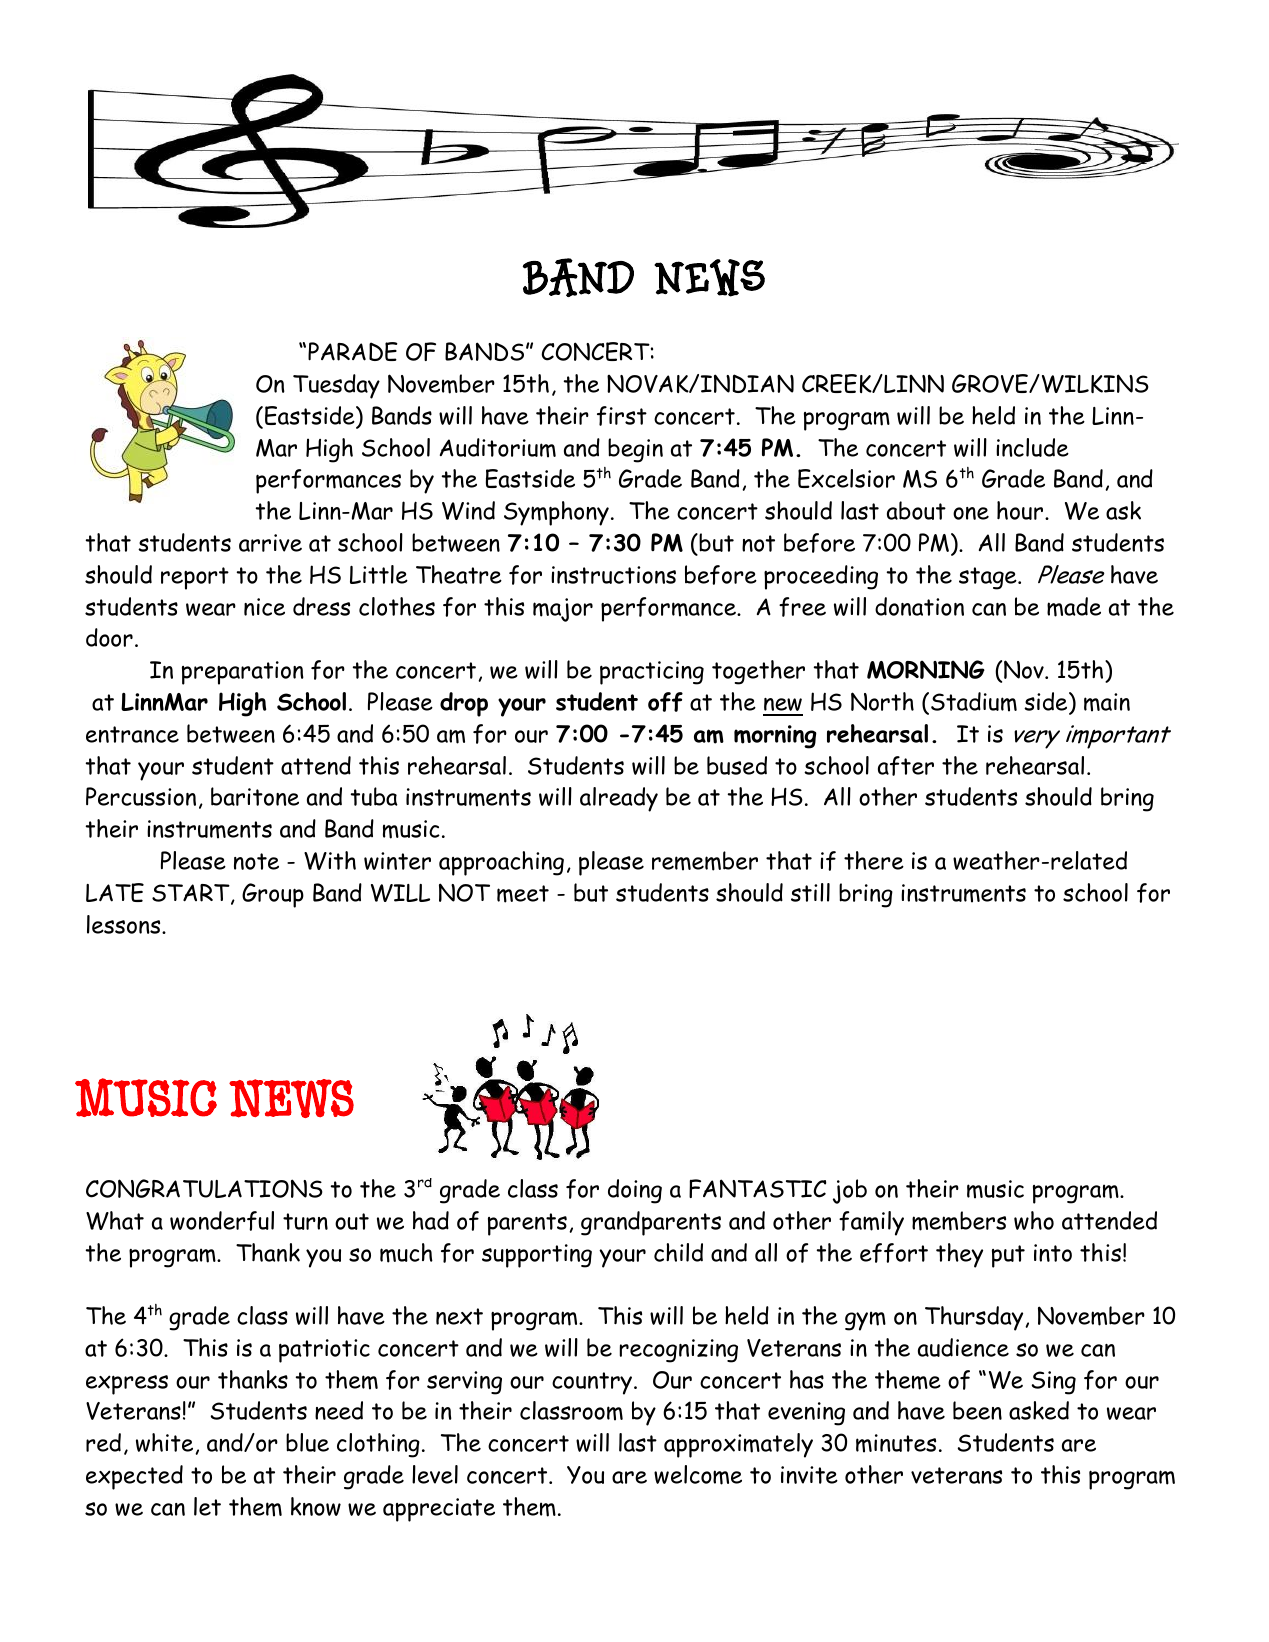 This document has height=1642, width=1269. I want to click on welcome, so click(698, 1475).
